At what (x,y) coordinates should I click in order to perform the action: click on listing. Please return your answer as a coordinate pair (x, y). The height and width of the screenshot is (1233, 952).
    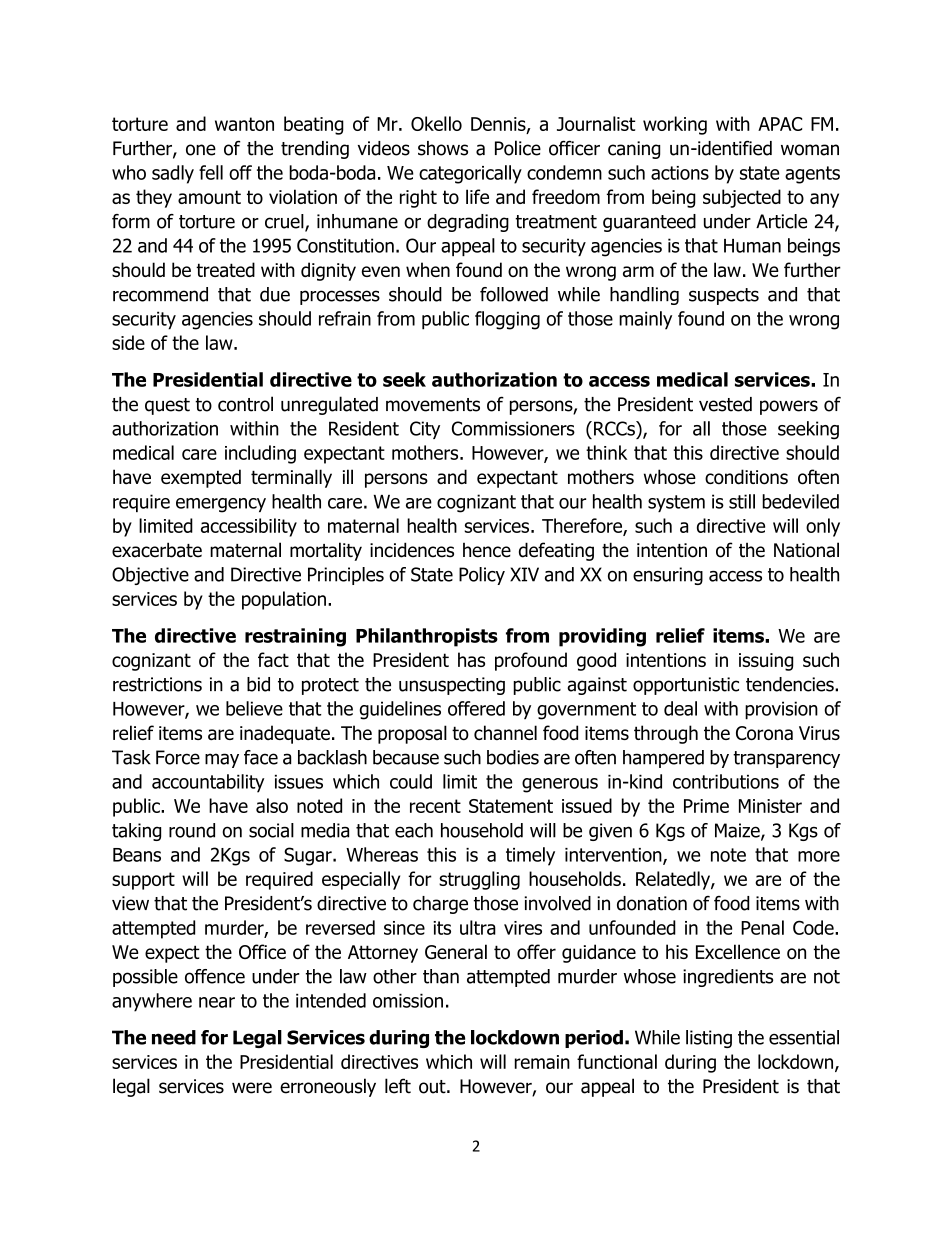
    Looking at the image, I should click on (709, 1039).
